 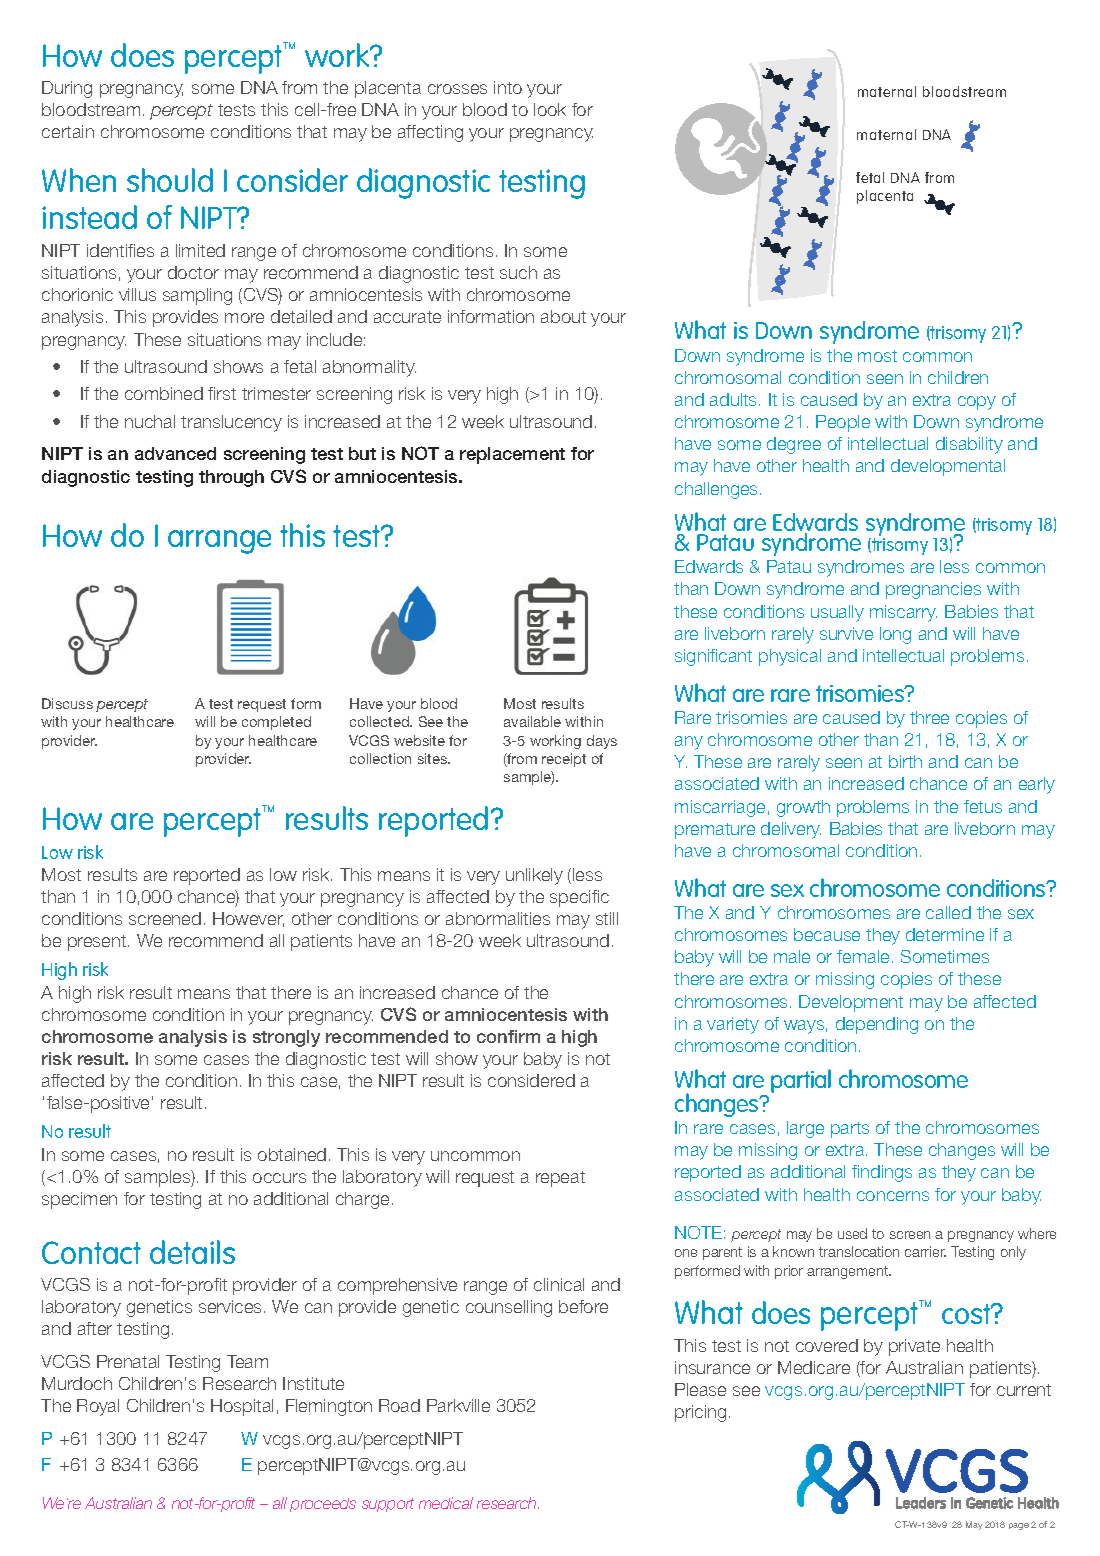 What do you see at coordinates (933, 590) in the screenshot?
I see `pregnancies` at bounding box center [933, 590].
